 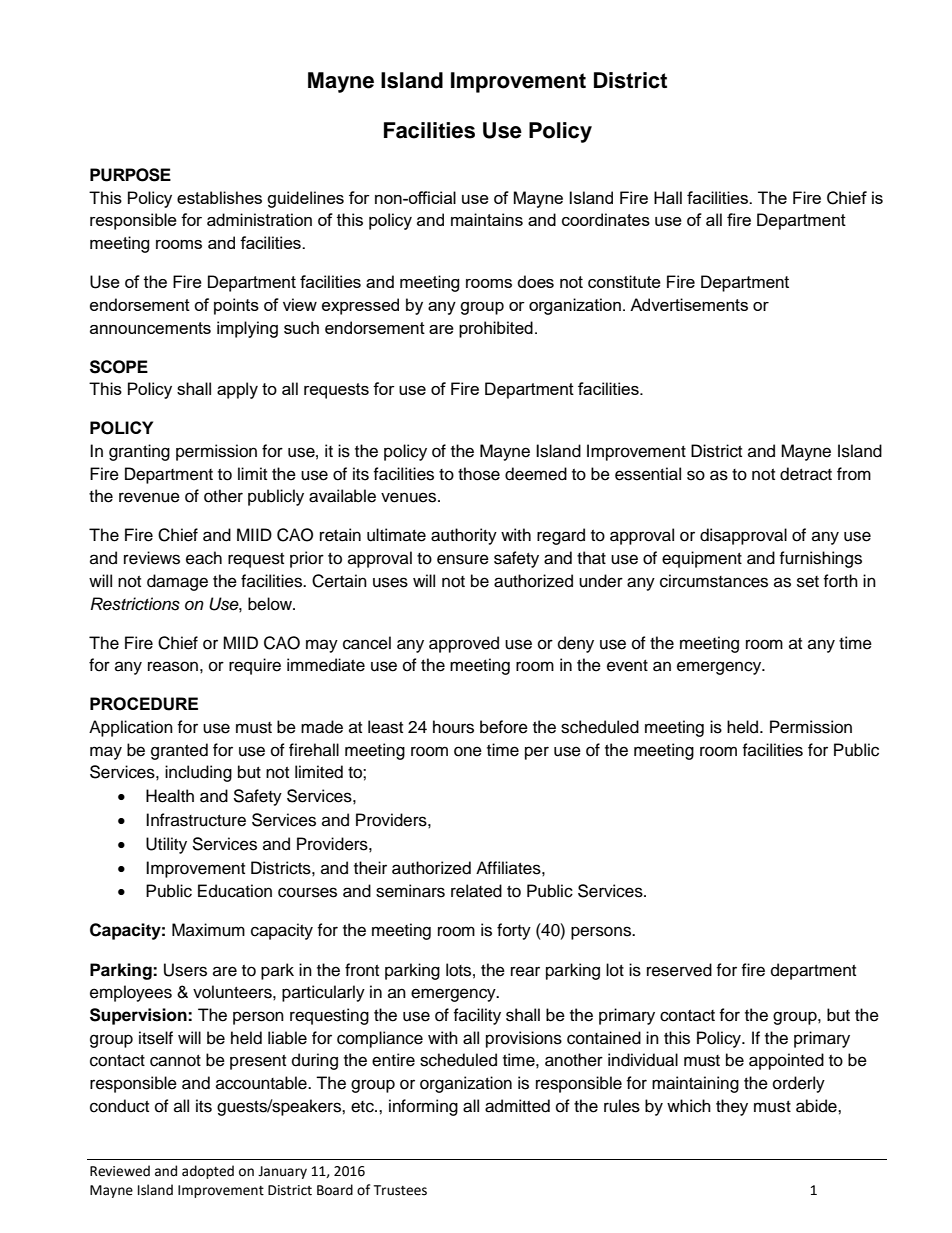 What do you see at coordinates (820, 559) in the image?
I see `furnishings` at bounding box center [820, 559].
